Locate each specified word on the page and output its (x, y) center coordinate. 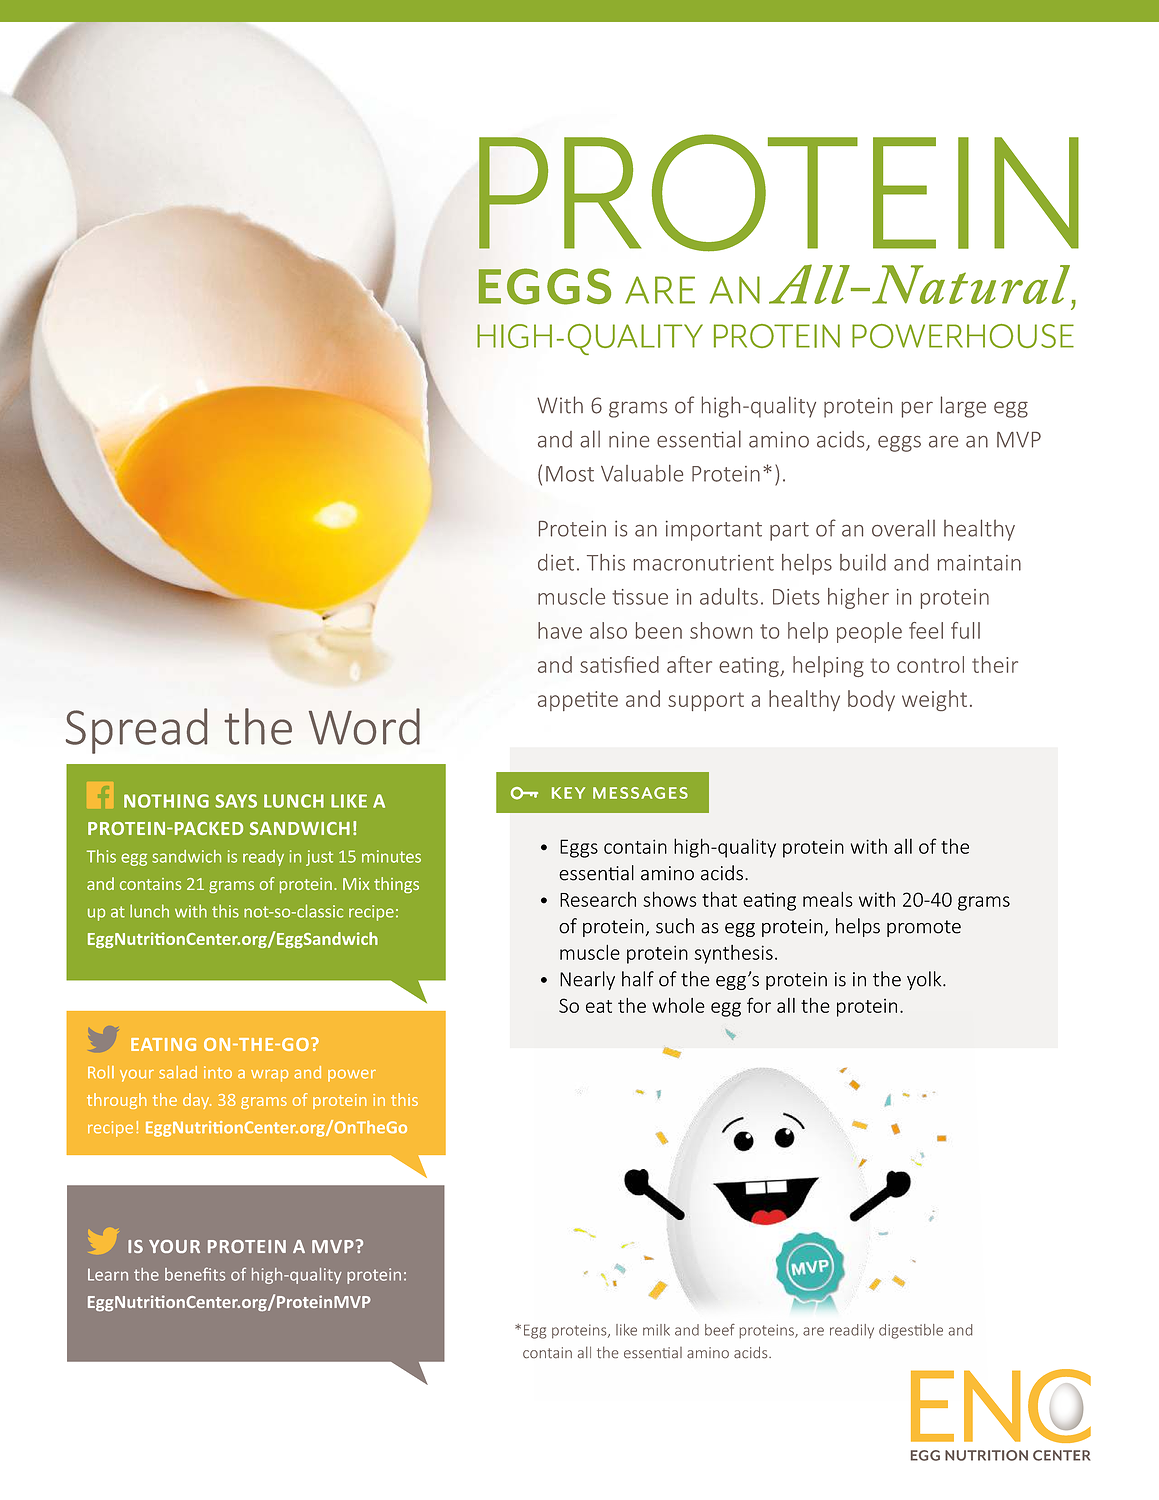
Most (570, 474)
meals (828, 899)
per (917, 410)
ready (263, 858)
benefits (195, 1274)
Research (598, 899)
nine (629, 439)
